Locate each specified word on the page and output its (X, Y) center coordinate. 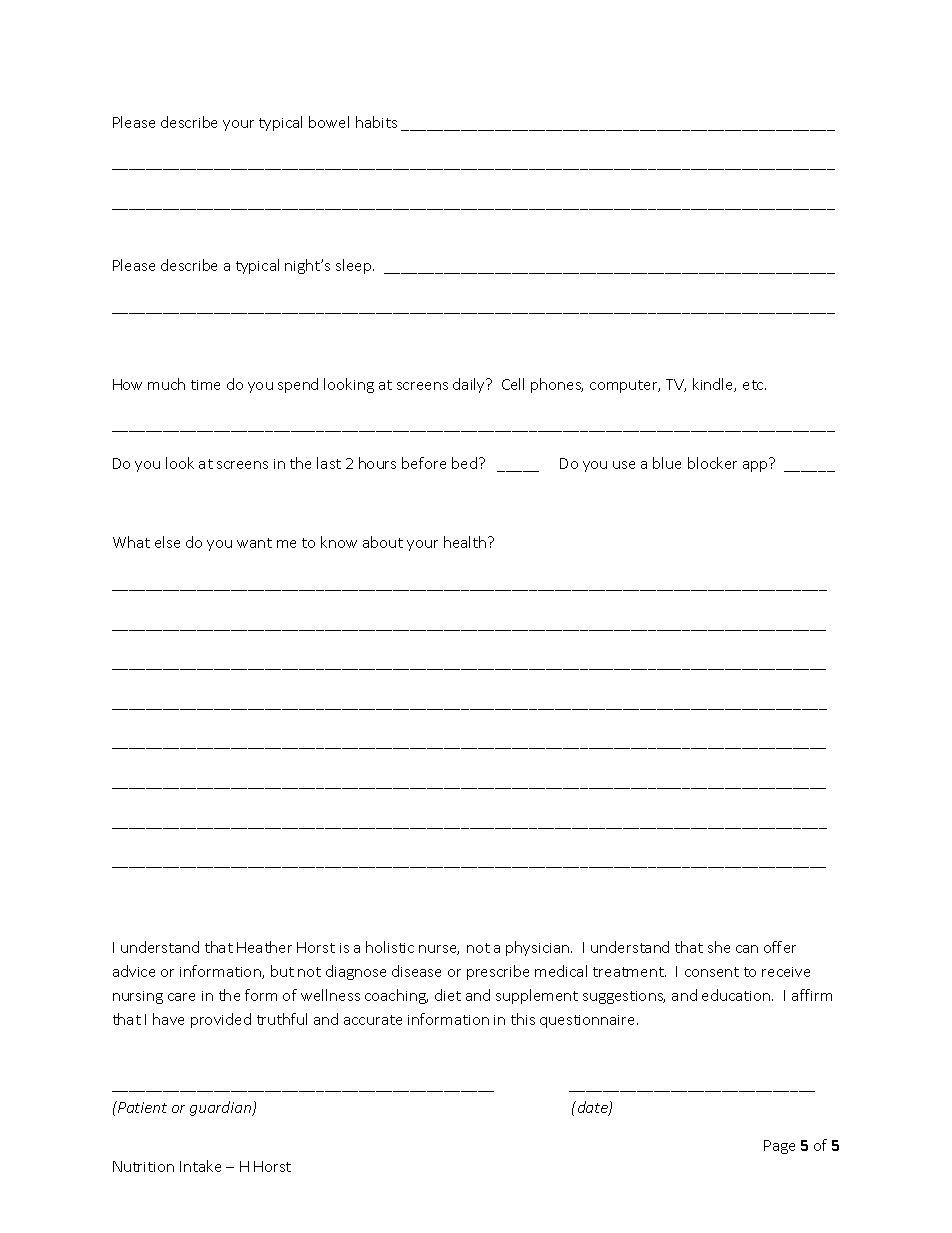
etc (754, 385)
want (254, 543)
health (466, 542)
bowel (329, 122)
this (523, 1019)
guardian (222, 1108)
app (755, 466)
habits (376, 122)
